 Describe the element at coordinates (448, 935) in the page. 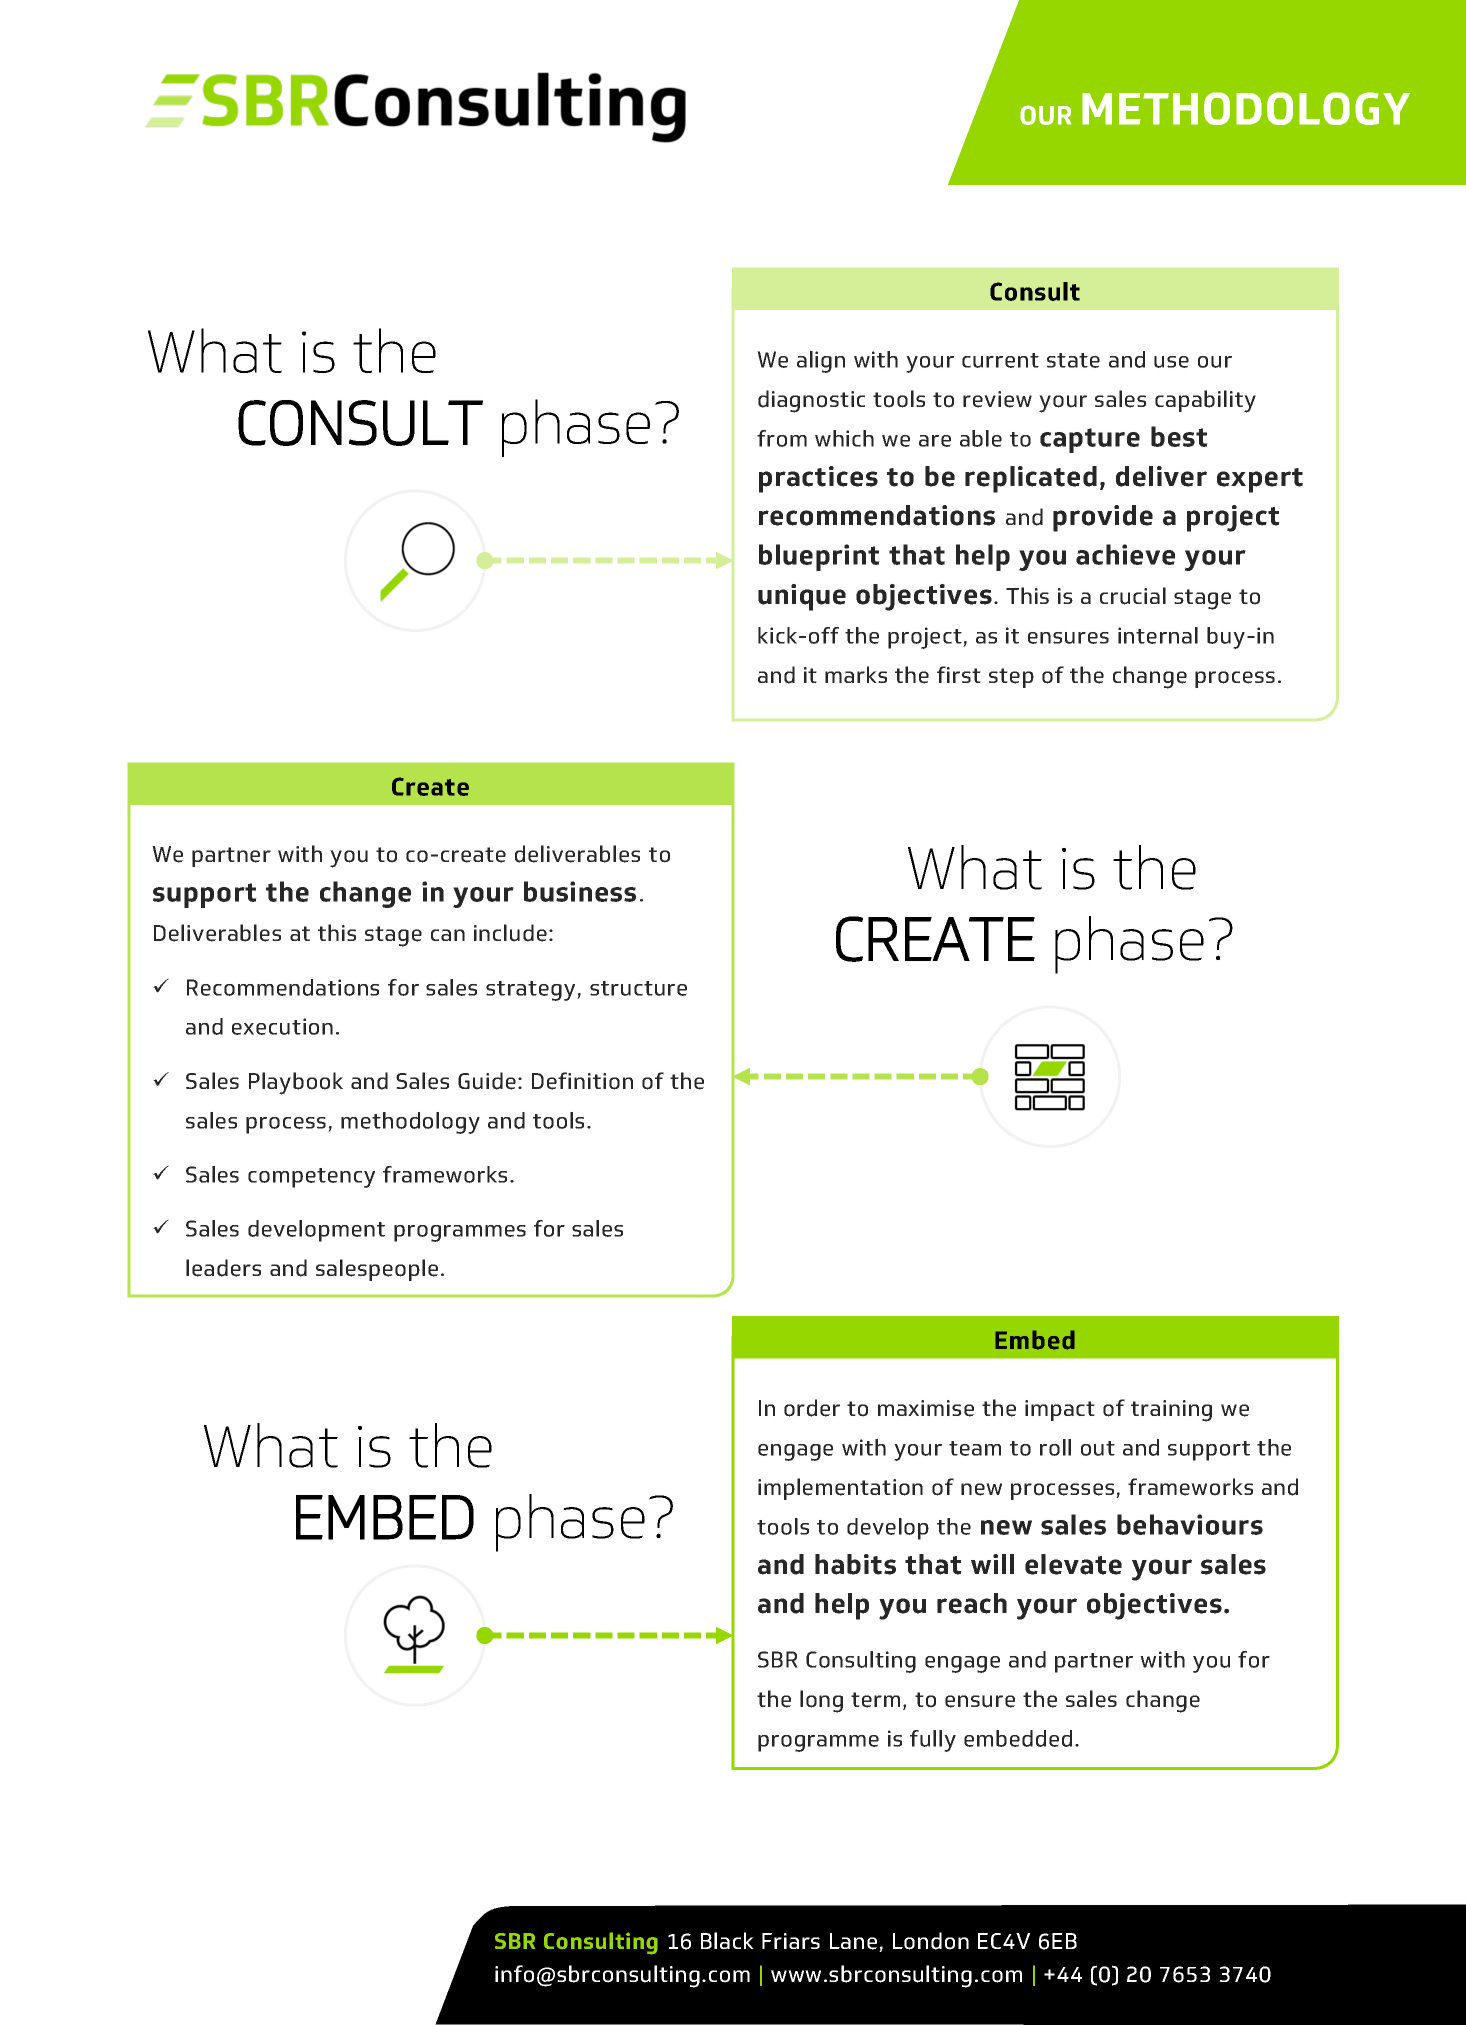

I see `can` at that location.
